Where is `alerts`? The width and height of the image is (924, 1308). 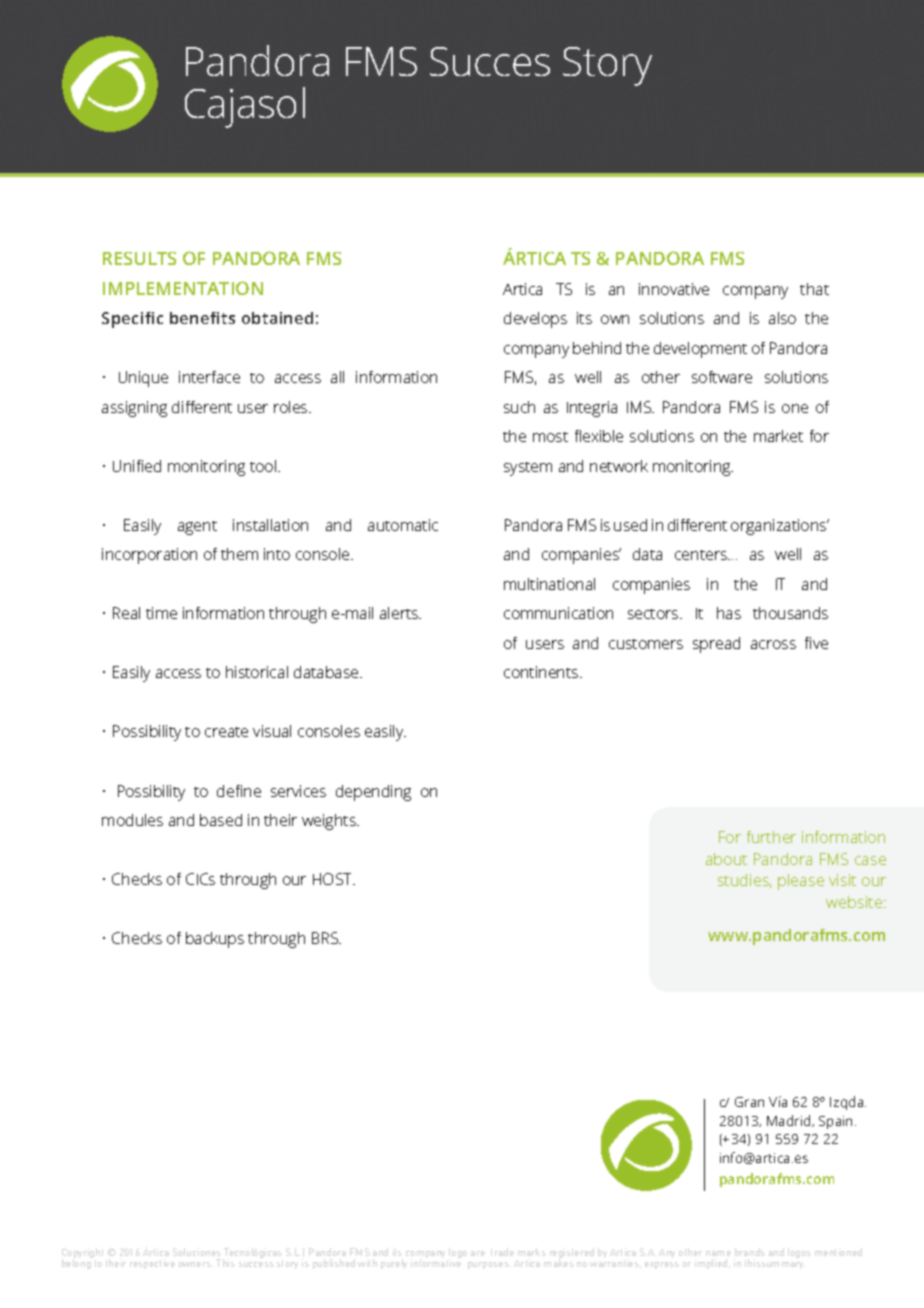
alerts is located at coordinates (400, 613).
